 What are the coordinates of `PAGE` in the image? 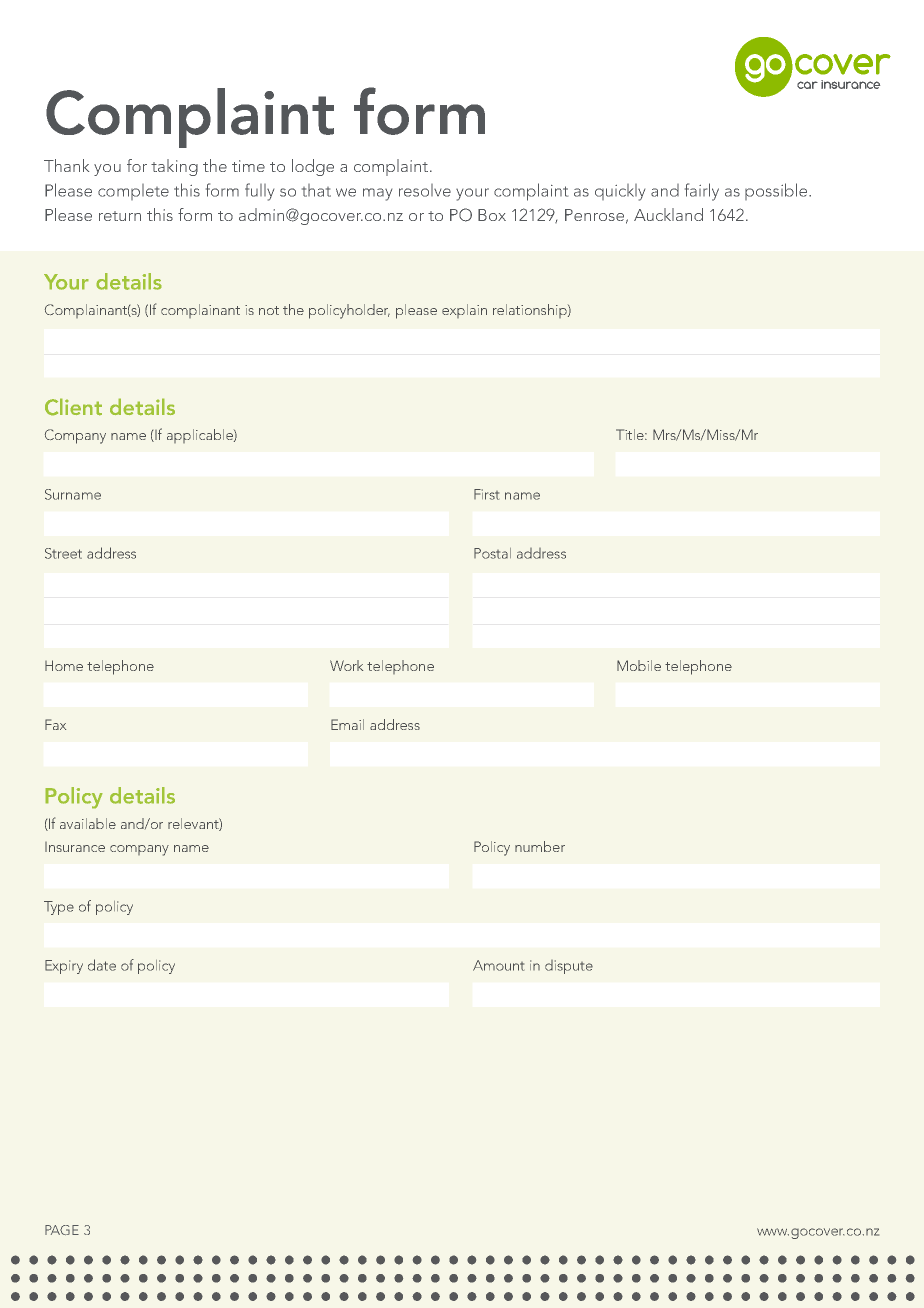 It's located at (62, 1230).
